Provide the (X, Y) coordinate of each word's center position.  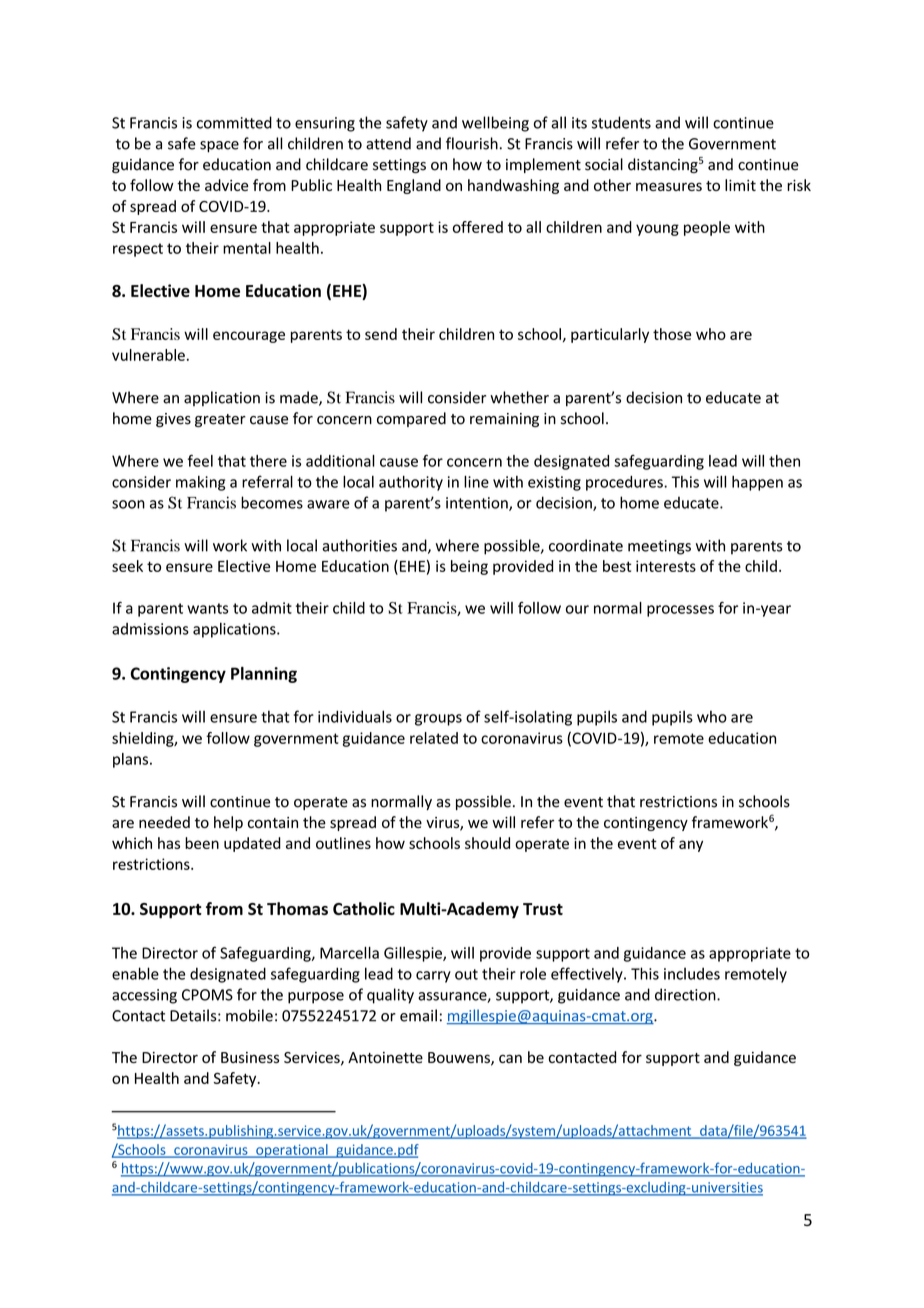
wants (207, 608)
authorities (359, 545)
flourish (472, 143)
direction (686, 994)
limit (740, 185)
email (418, 1015)
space (219, 147)
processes (680, 611)
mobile (249, 1015)
